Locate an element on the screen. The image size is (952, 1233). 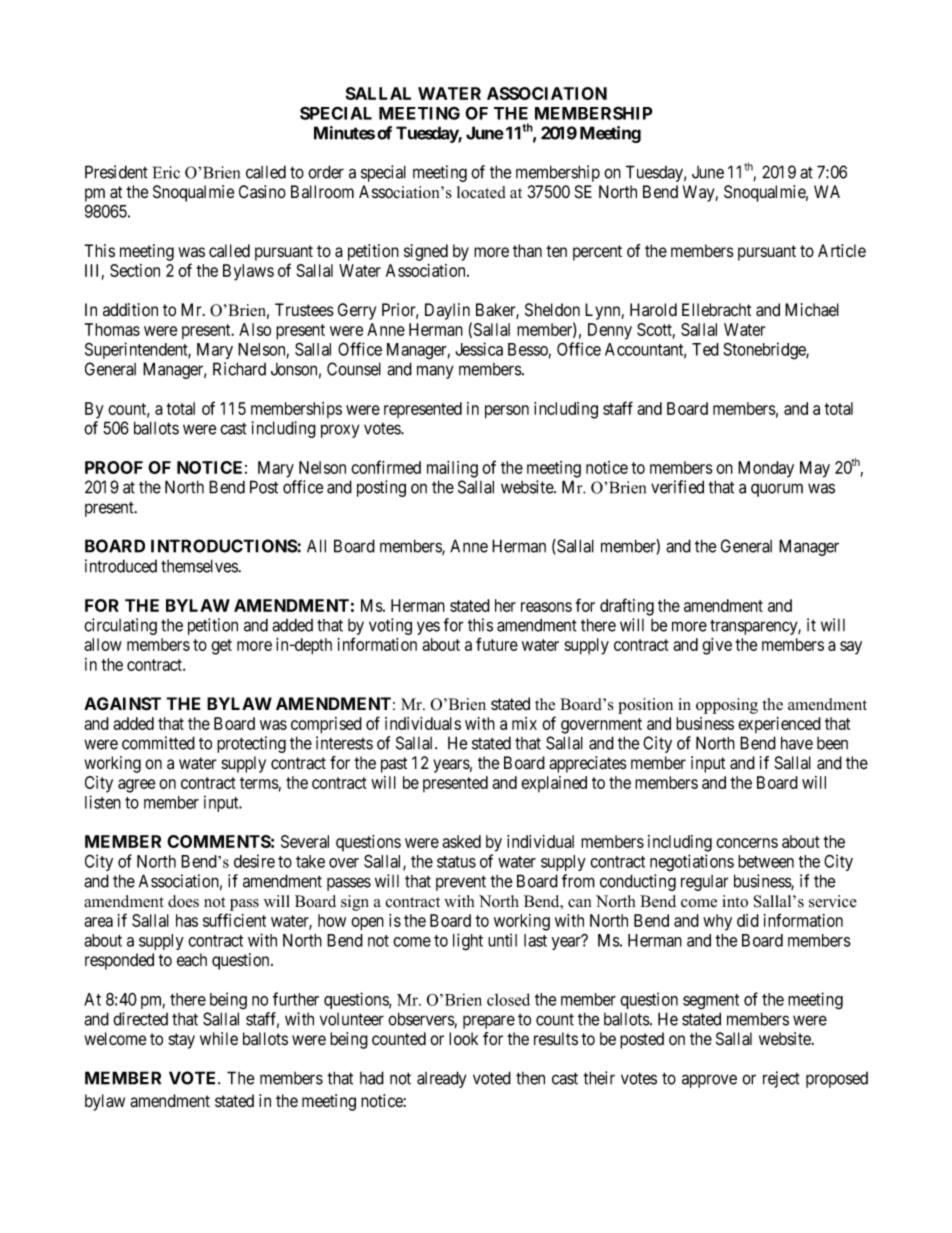
have is located at coordinates (797, 743).
